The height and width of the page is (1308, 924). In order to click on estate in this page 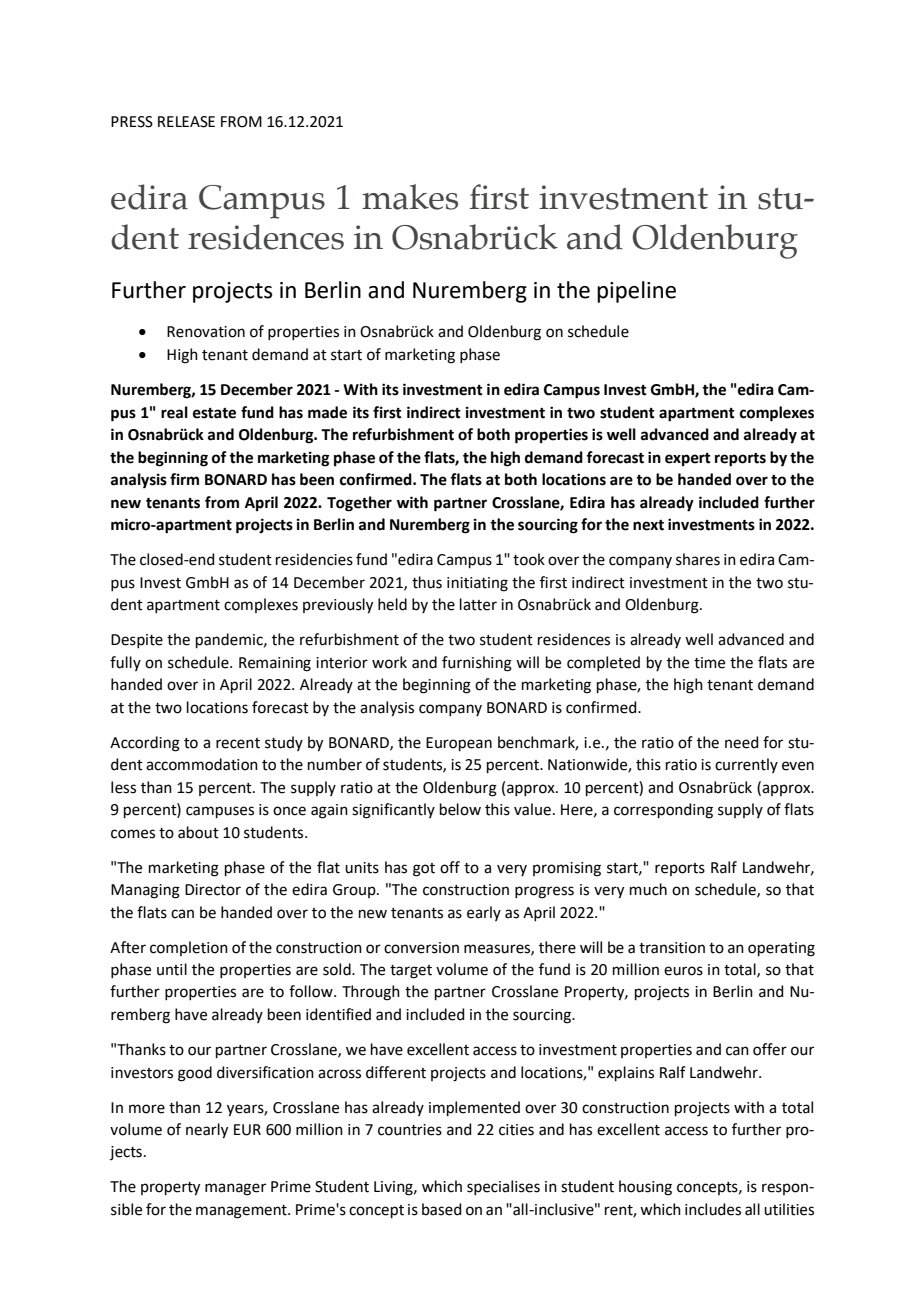, I will do `click(214, 413)`.
